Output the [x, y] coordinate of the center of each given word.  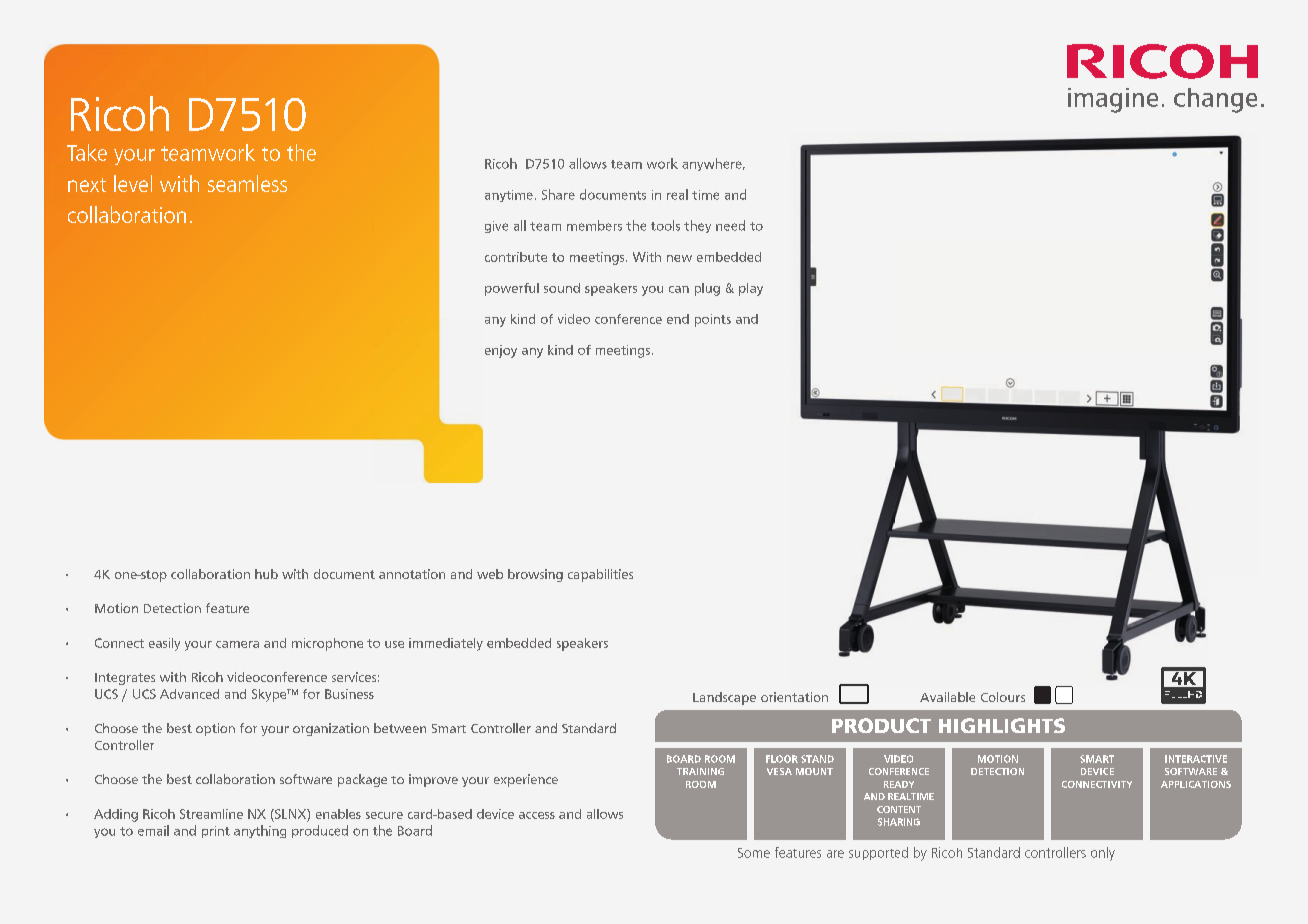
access [537, 815]
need [730, 225]
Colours [1003, 697]
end [678, 319]
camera [237, 644]
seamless [247, 183]
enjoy [501, 351]
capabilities [600, 575]
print [216, 832]
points [713, 320]
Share [558, 194]
